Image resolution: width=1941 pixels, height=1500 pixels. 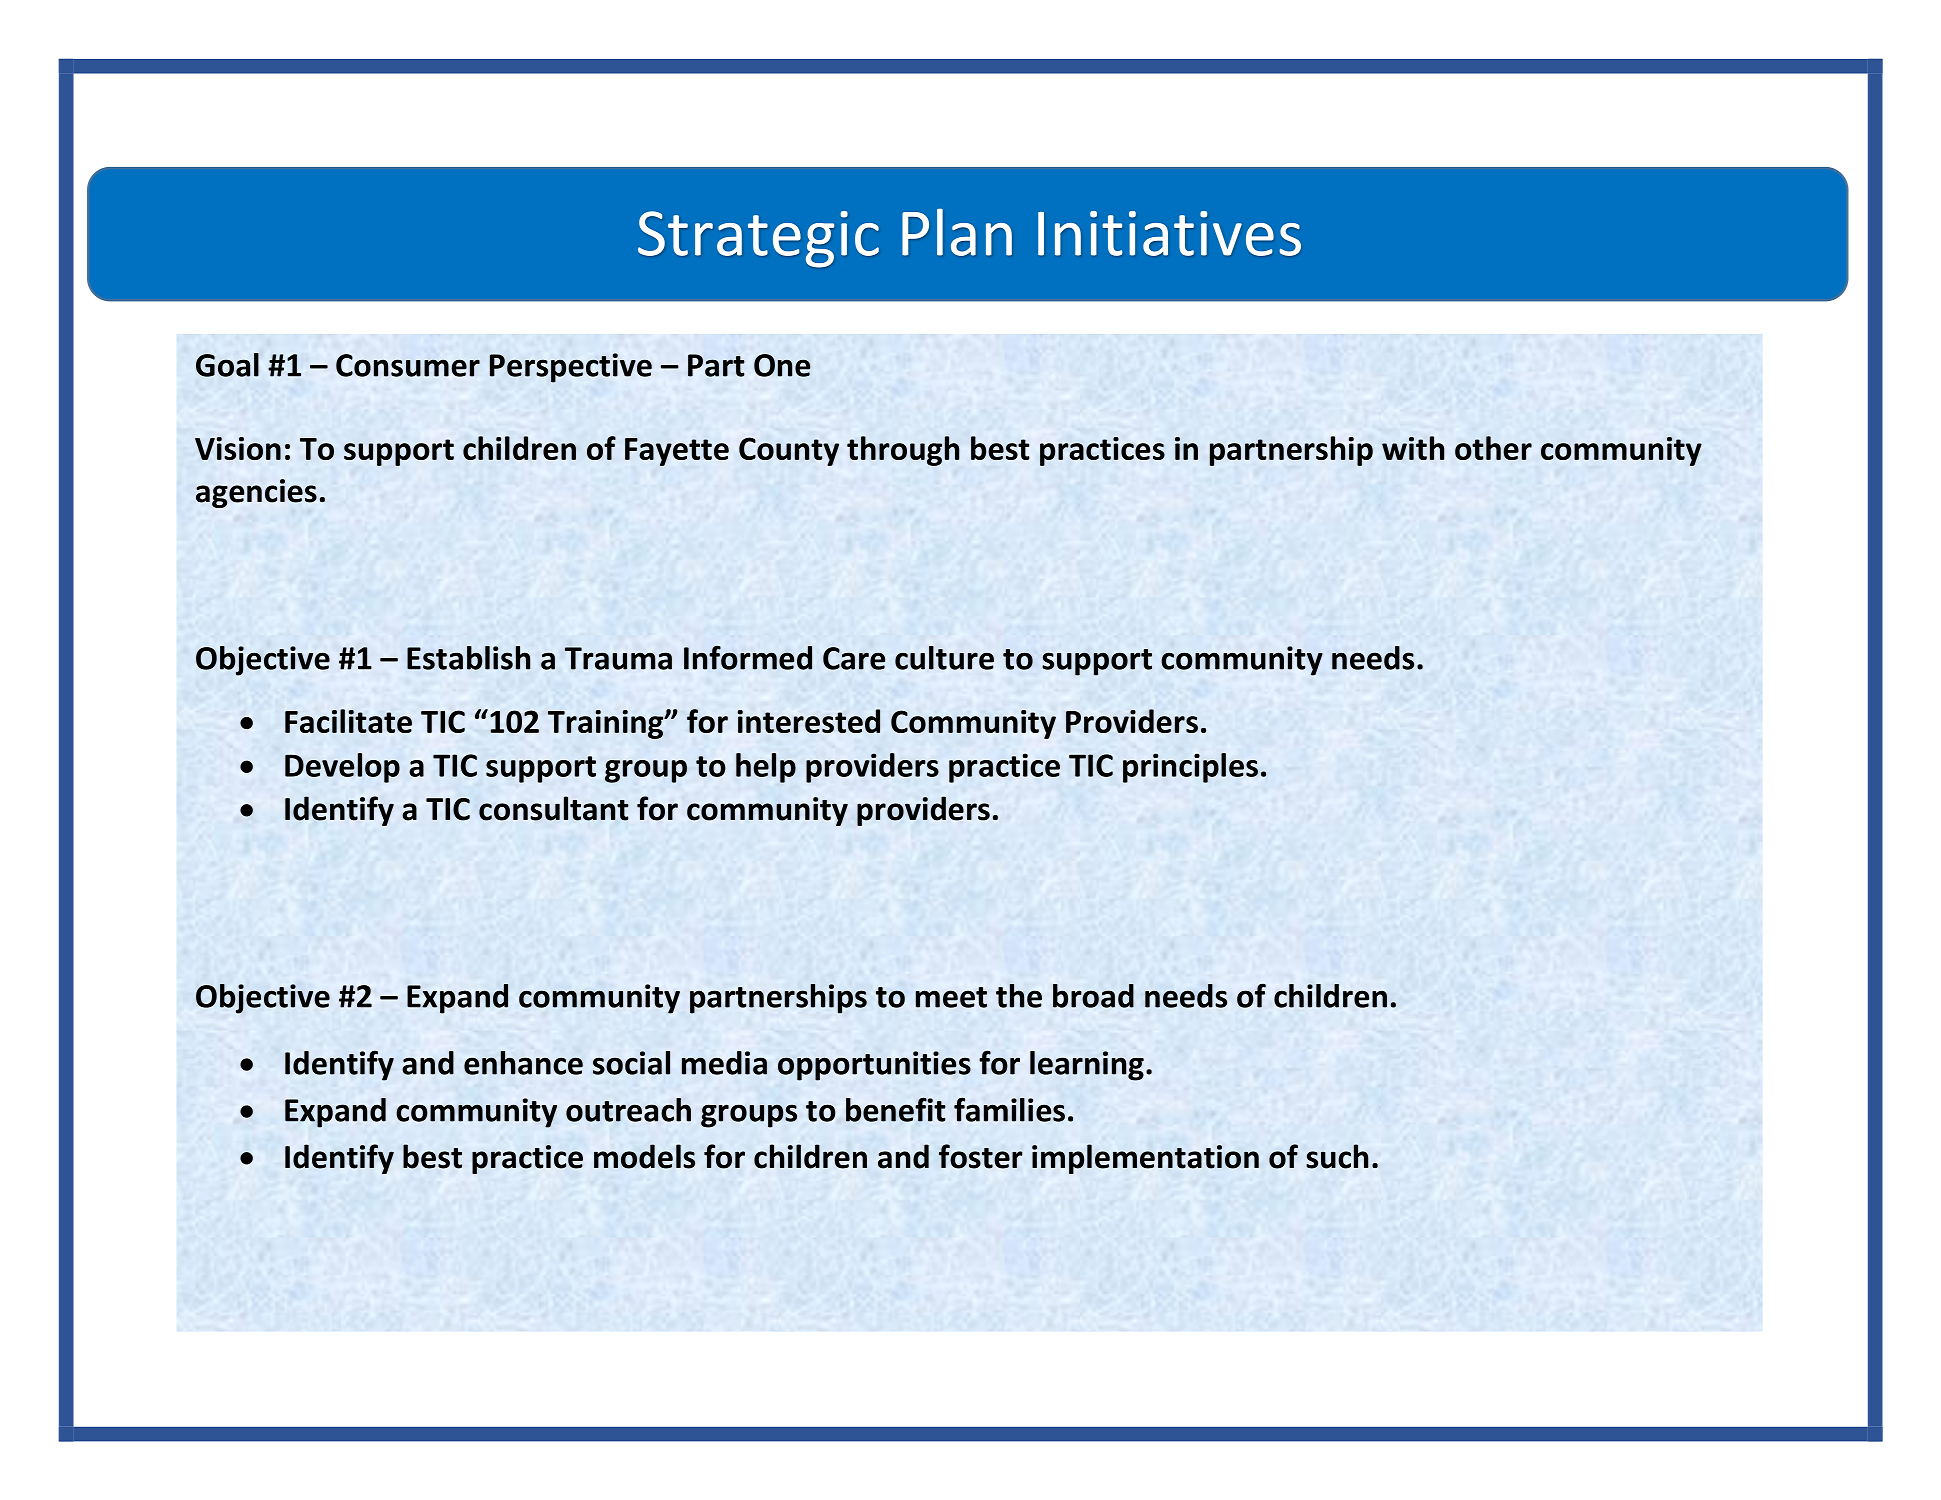 What do you see at coordinates (1169, 233) in the image?
I see `Initiatives` at bounding box center [1169, 233].
